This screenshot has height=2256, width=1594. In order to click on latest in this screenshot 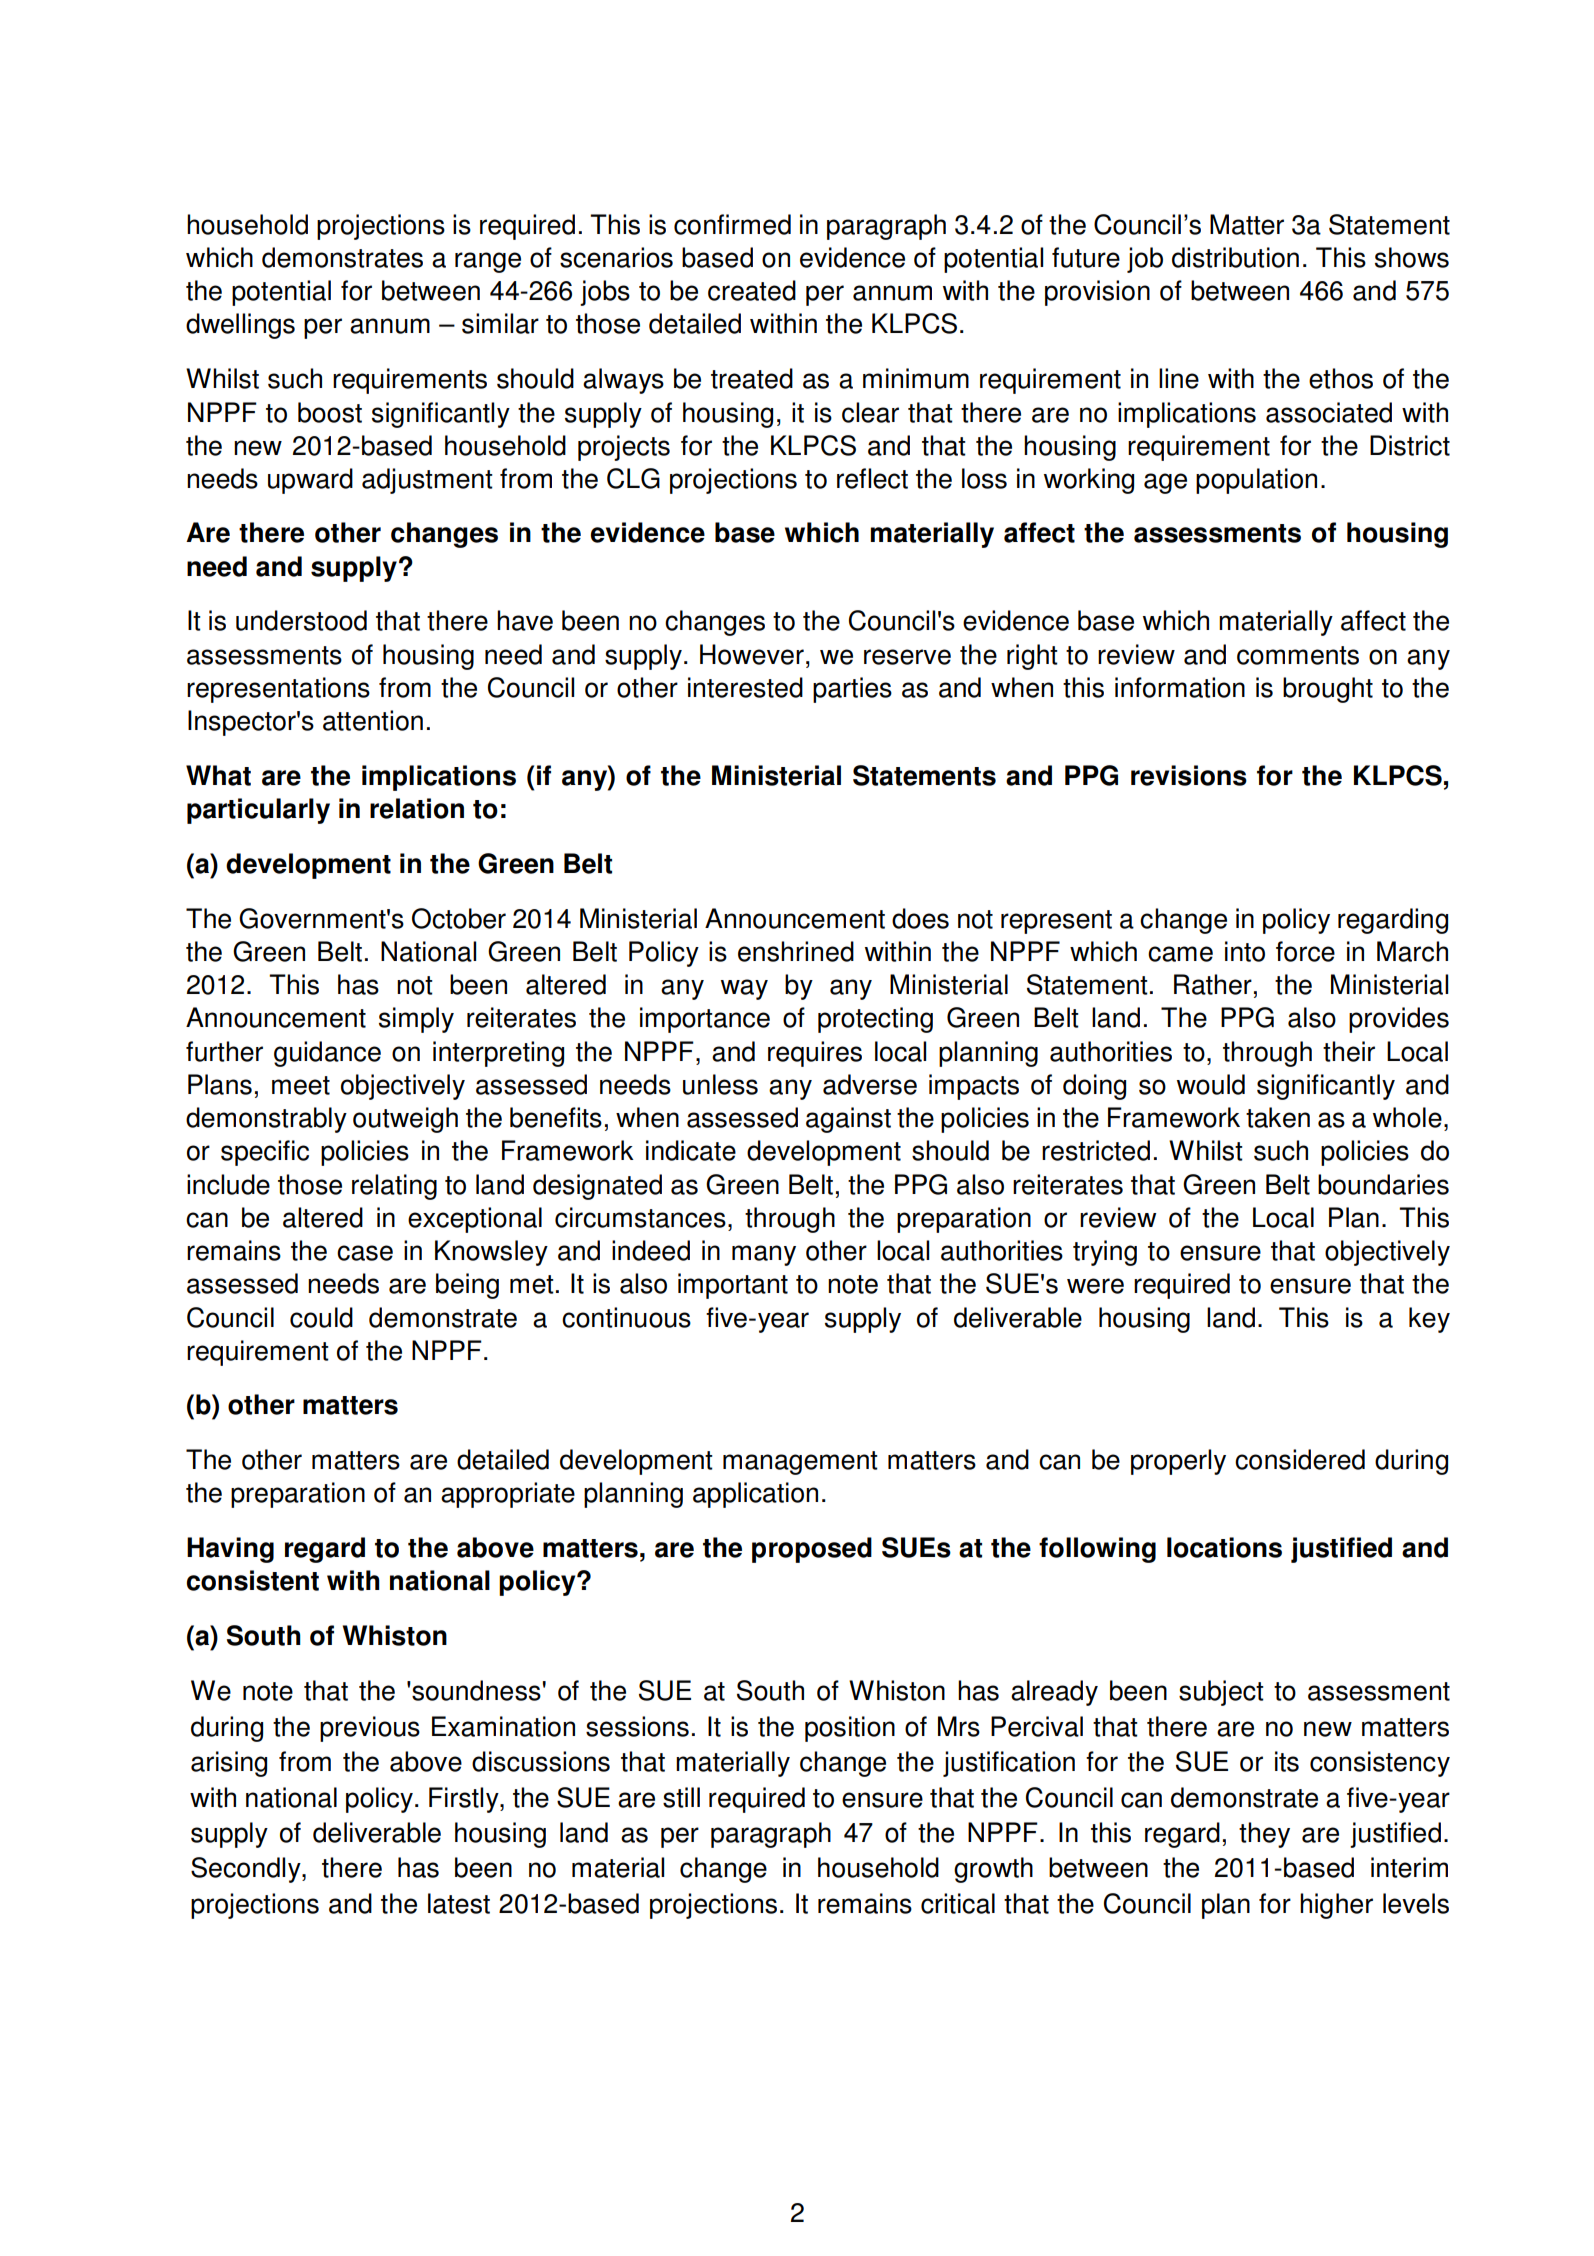, I will do `click(459, 1903)`.
